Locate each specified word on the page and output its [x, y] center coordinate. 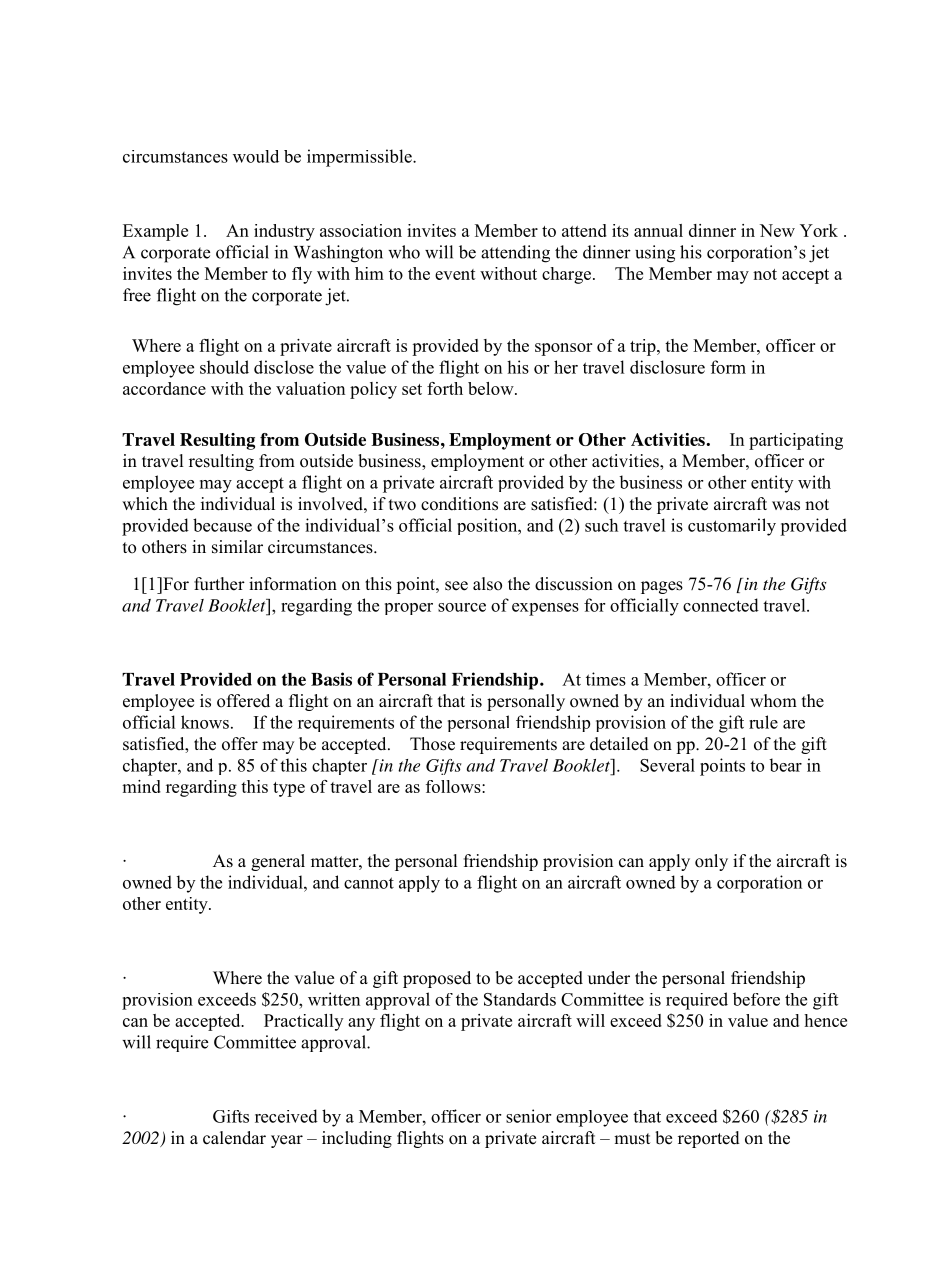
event [455, 274]
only [711, 862]
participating [796, 441]
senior [528, 1116]
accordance [164, 388]
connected [721, 605]
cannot [369, 883]
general [278, 862]
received [286, 1116]
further [219, 584]
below [492, 388]
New [777, 230]
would [256, 156]
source [462, 607]
